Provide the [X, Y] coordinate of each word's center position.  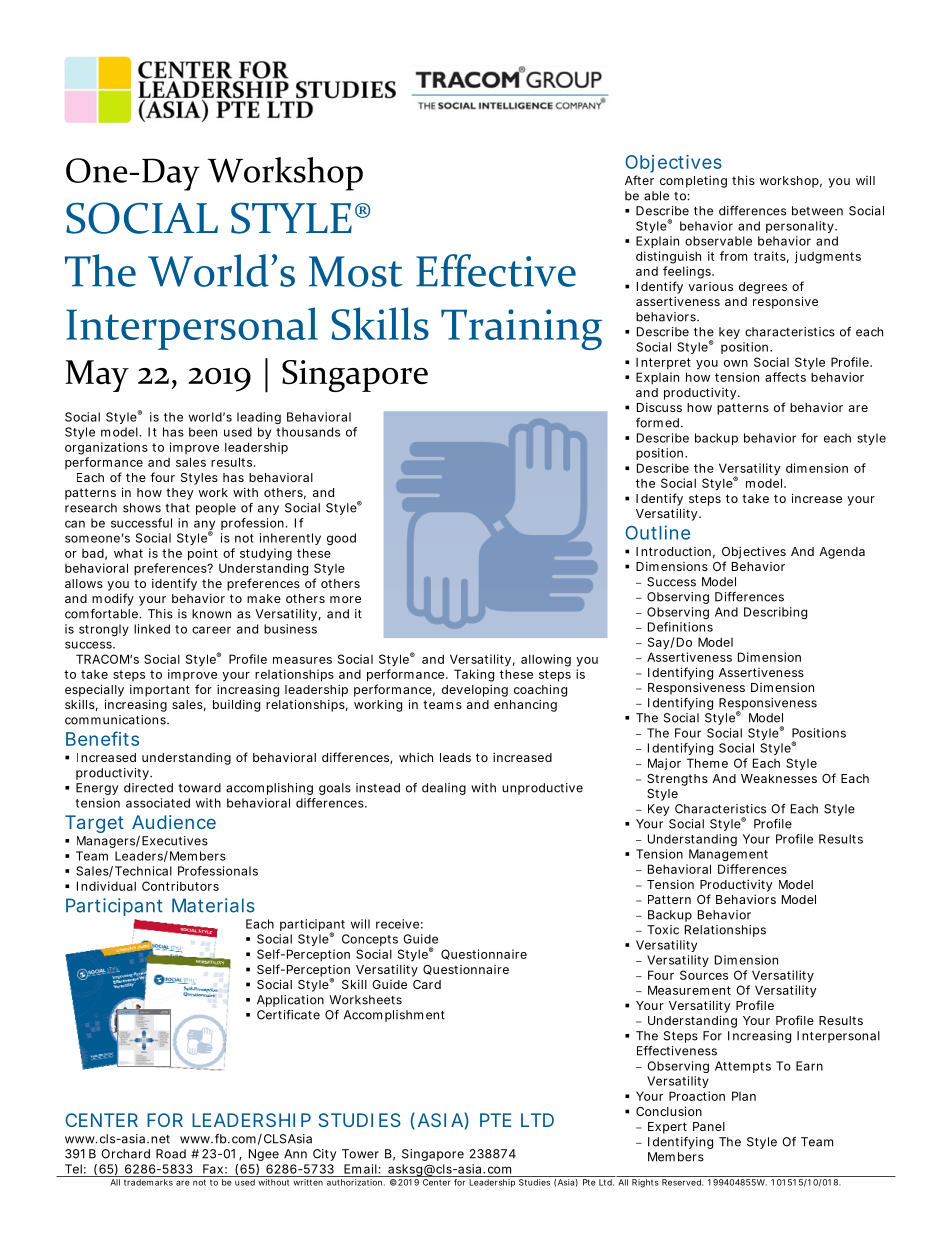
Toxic [663, 930]
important [160, 691]
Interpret [663, 363]
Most [356, 271]
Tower [360, 1154]
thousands [308, 432]
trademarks [148, 1182]
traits [770, 256]
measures [302, 660]
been [203, 432]
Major [664, 764]
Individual [106, 886]
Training [521, 329]
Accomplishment [394, 1016]
